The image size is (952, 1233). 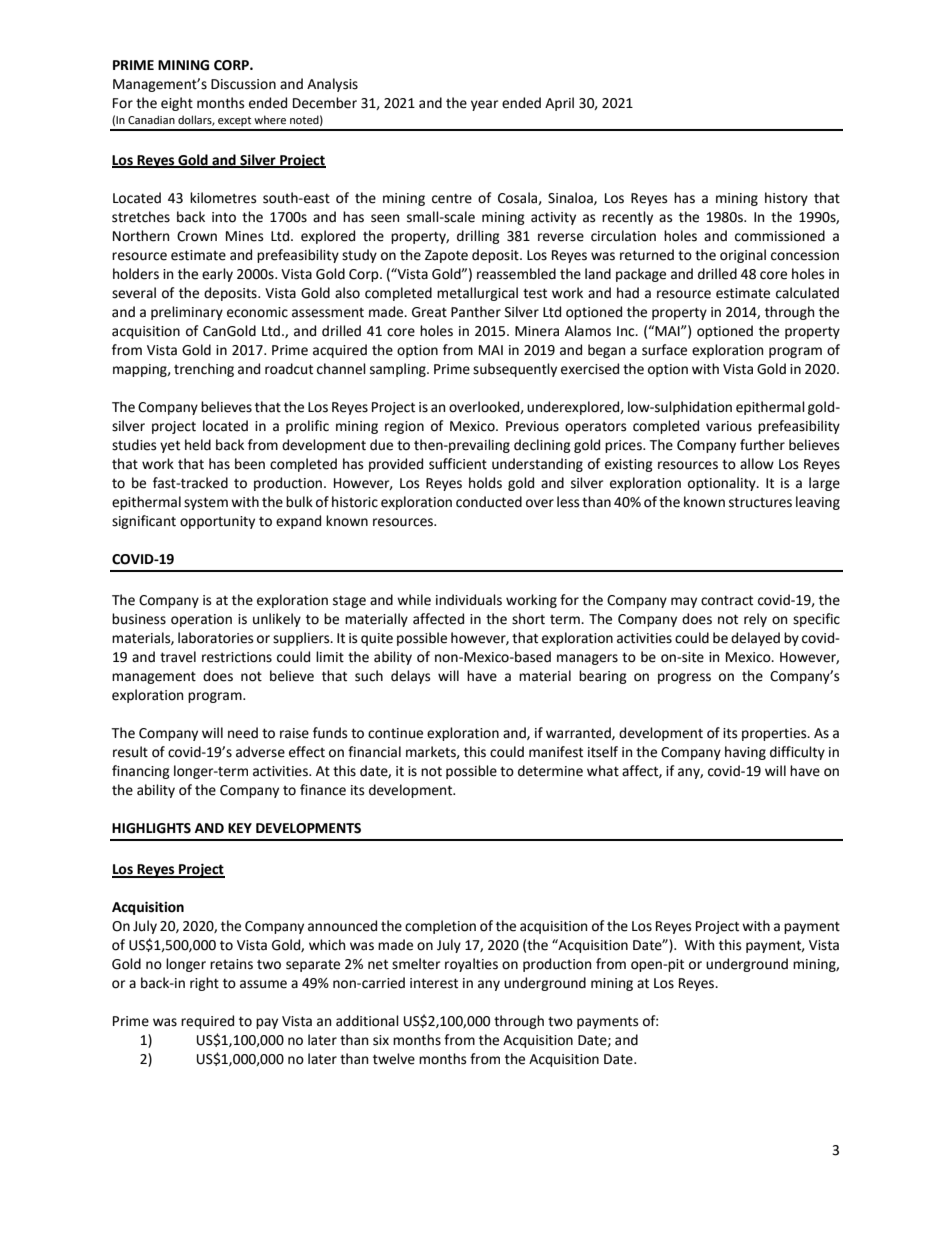 What do you see at coordinates (786, 199) in the image?
I see `history` at bounding box center [786, 199].
